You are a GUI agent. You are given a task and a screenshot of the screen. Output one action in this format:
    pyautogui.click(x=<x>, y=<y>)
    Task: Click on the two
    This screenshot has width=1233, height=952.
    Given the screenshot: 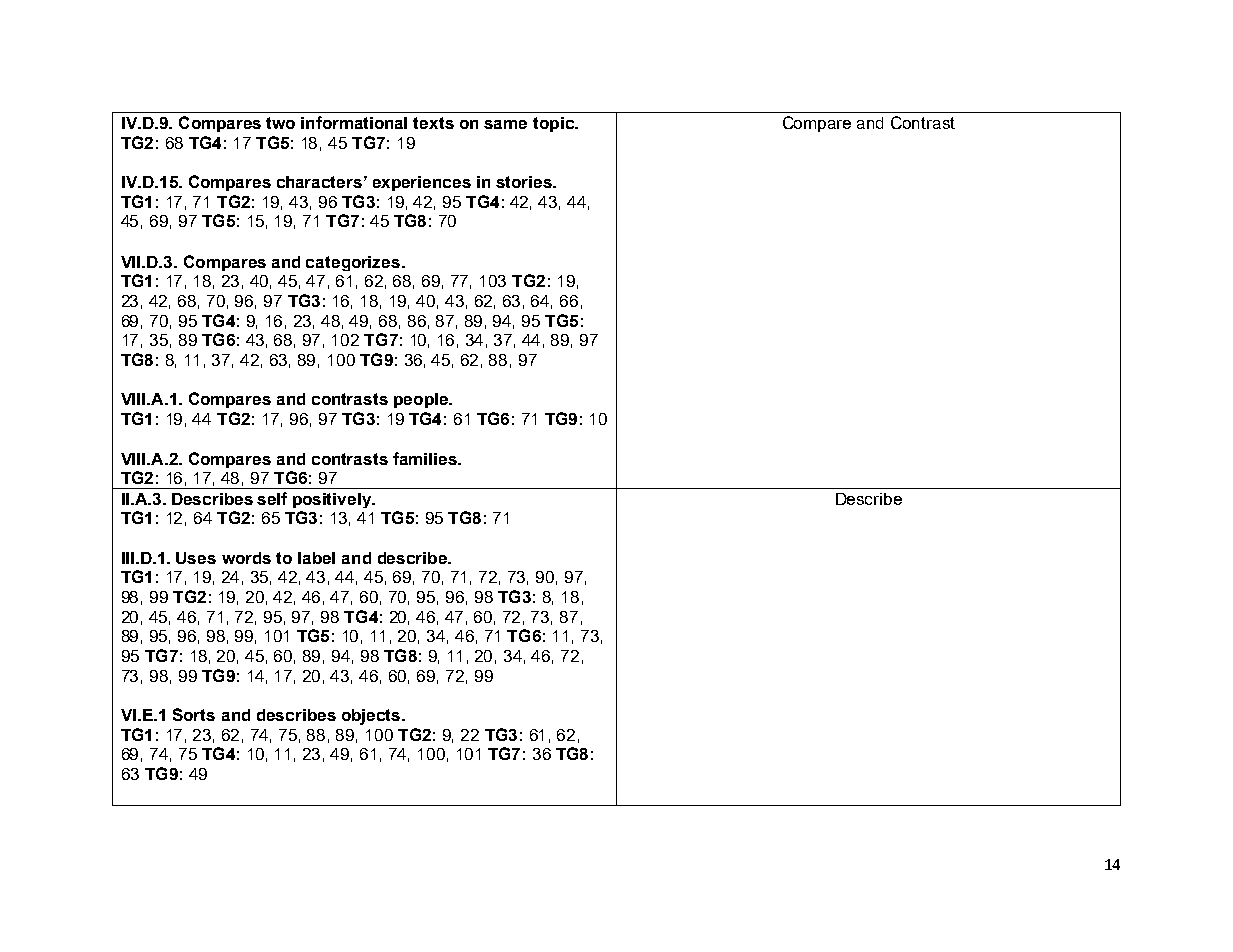 What is the action you would take?
    pyautogui.click(x=280, y=123)
